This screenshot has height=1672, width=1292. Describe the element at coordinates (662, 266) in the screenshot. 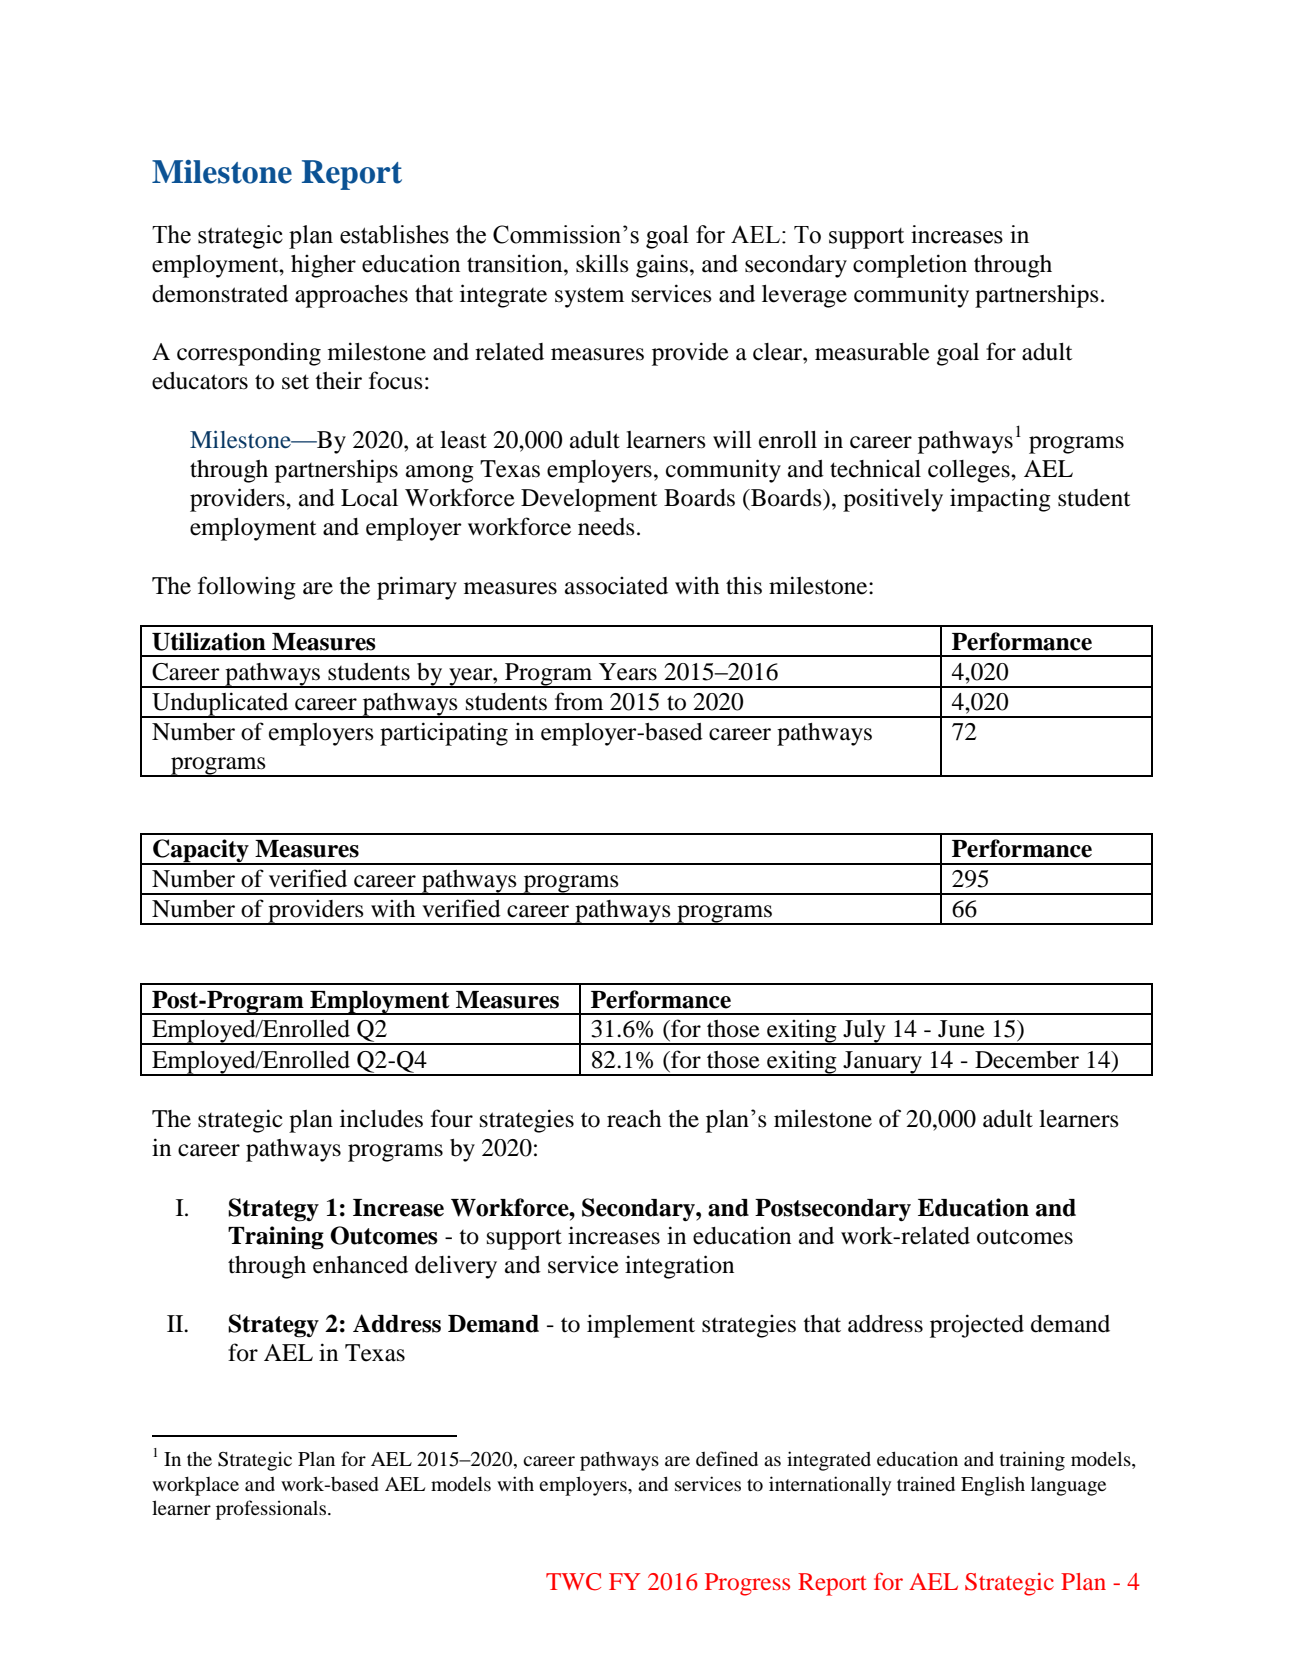

I see `gains` at that location.
